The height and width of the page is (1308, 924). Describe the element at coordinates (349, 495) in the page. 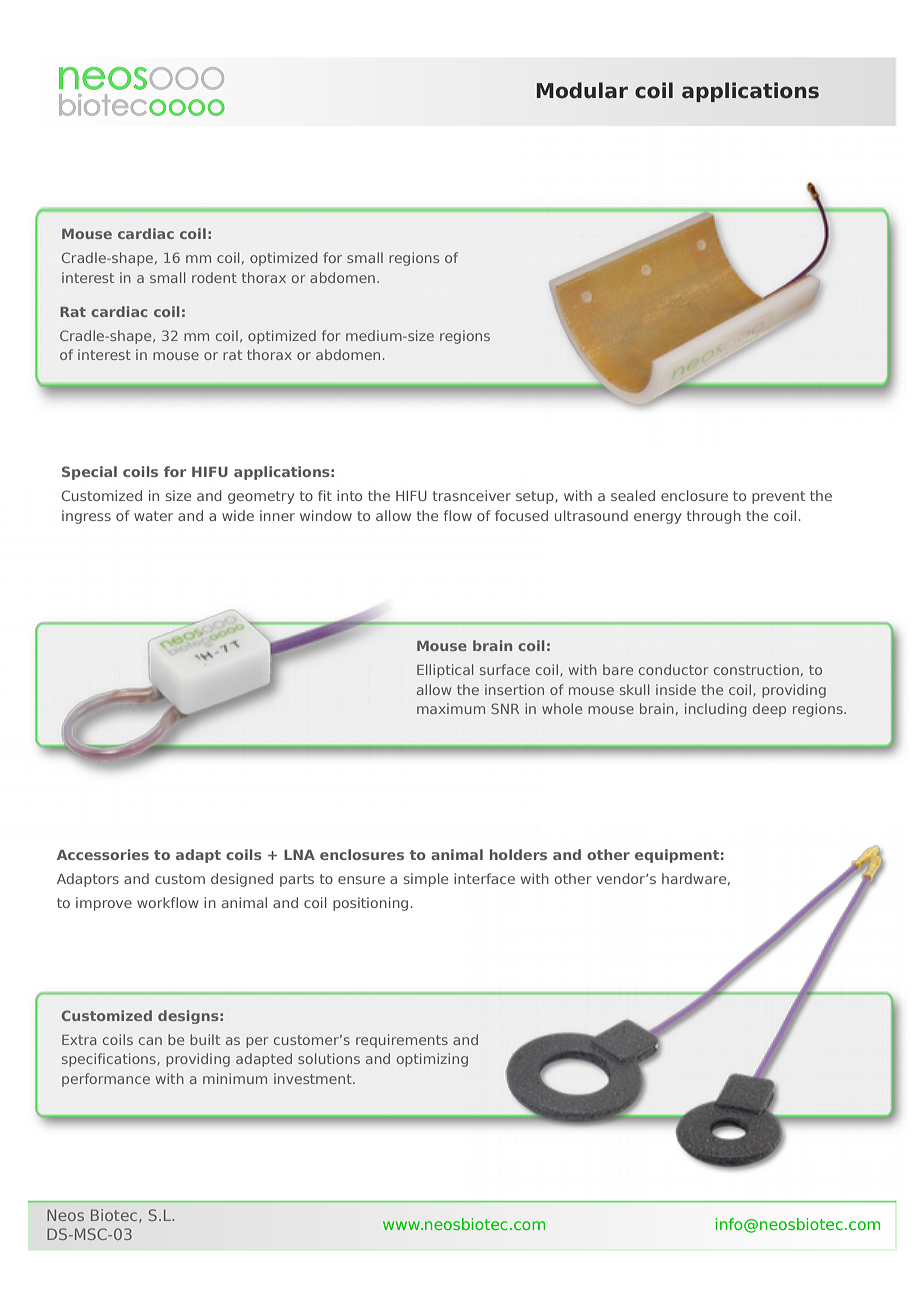

I see `into` at that location.
